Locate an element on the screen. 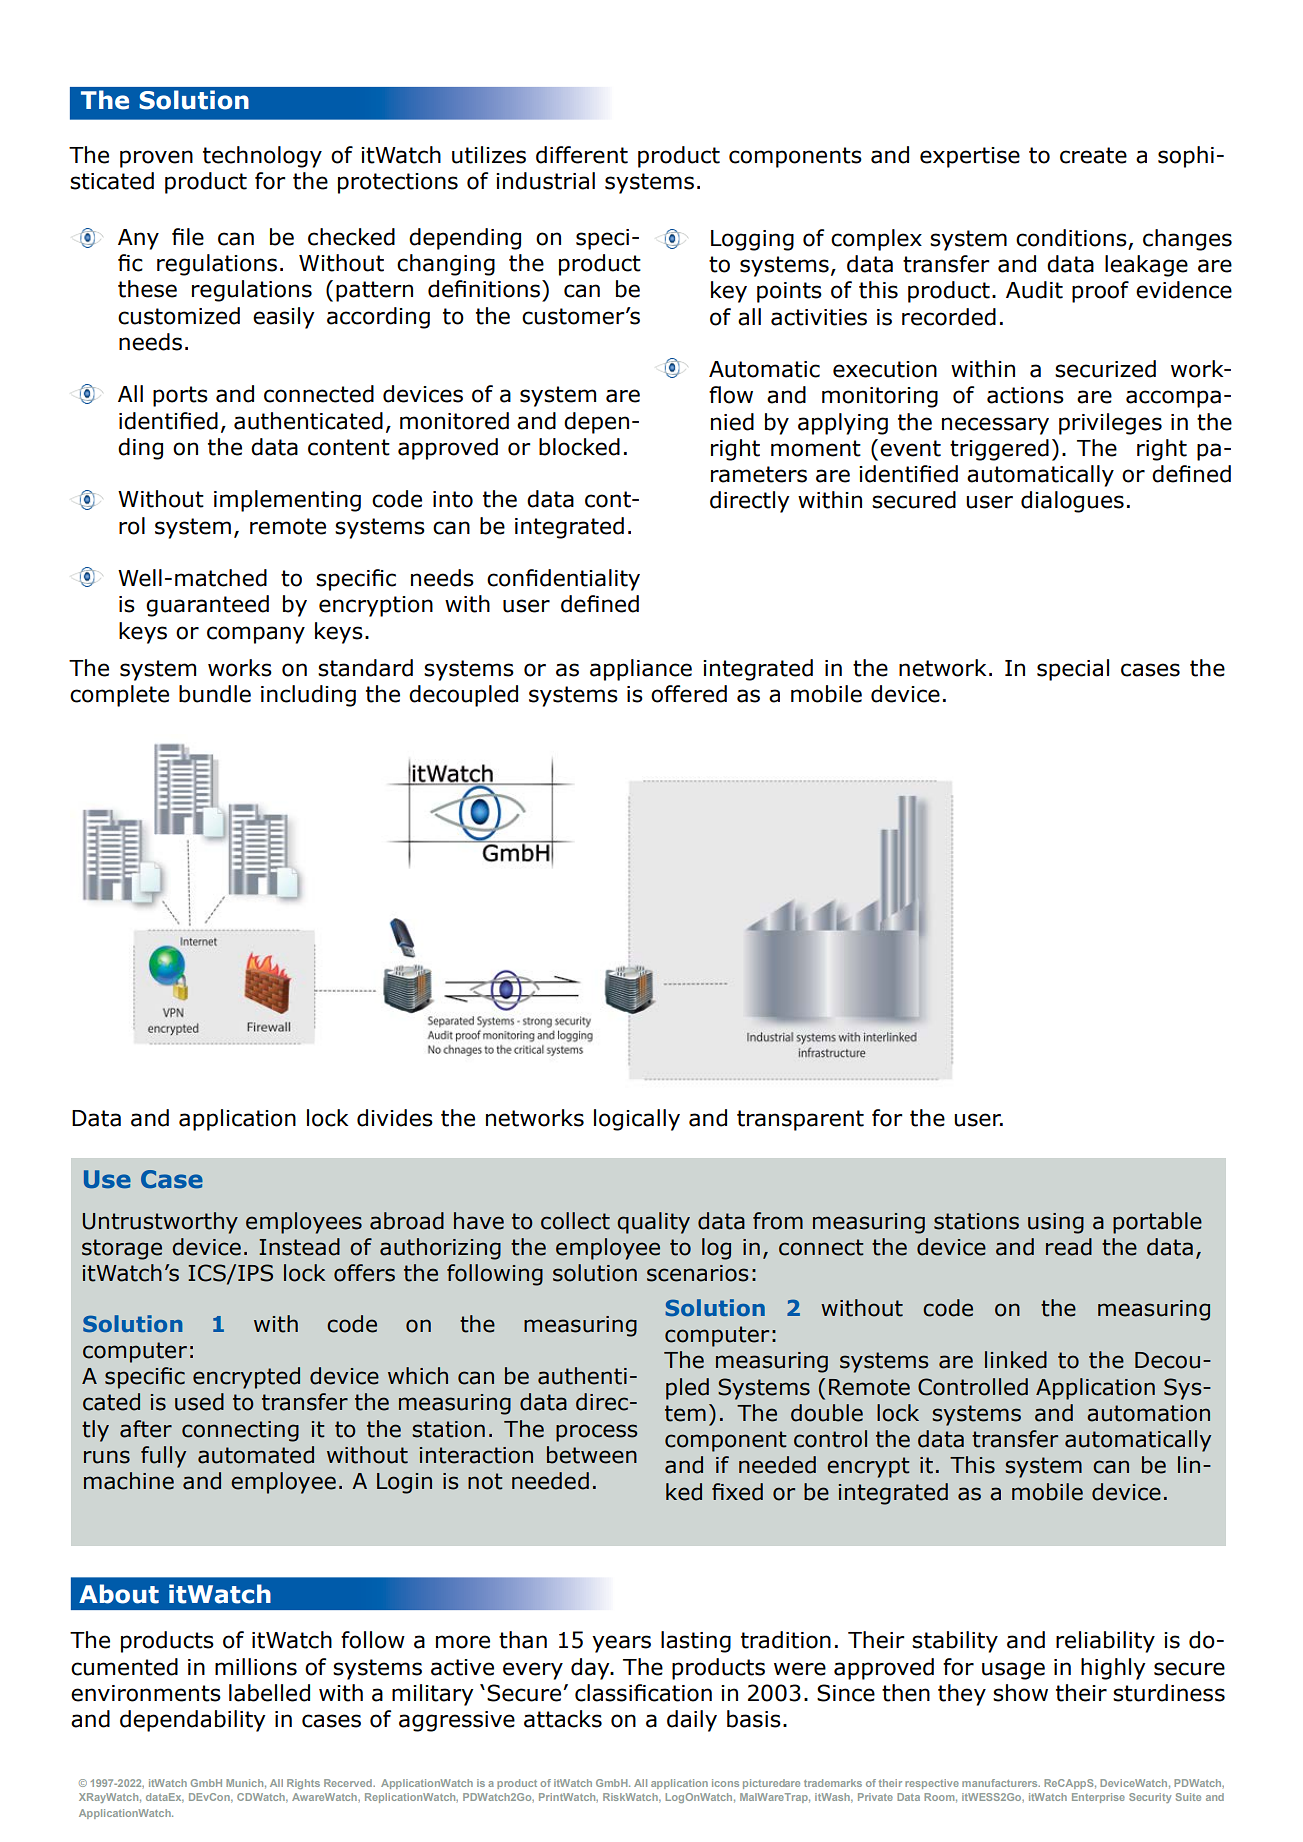  different is located at coordinates (582, 155).
